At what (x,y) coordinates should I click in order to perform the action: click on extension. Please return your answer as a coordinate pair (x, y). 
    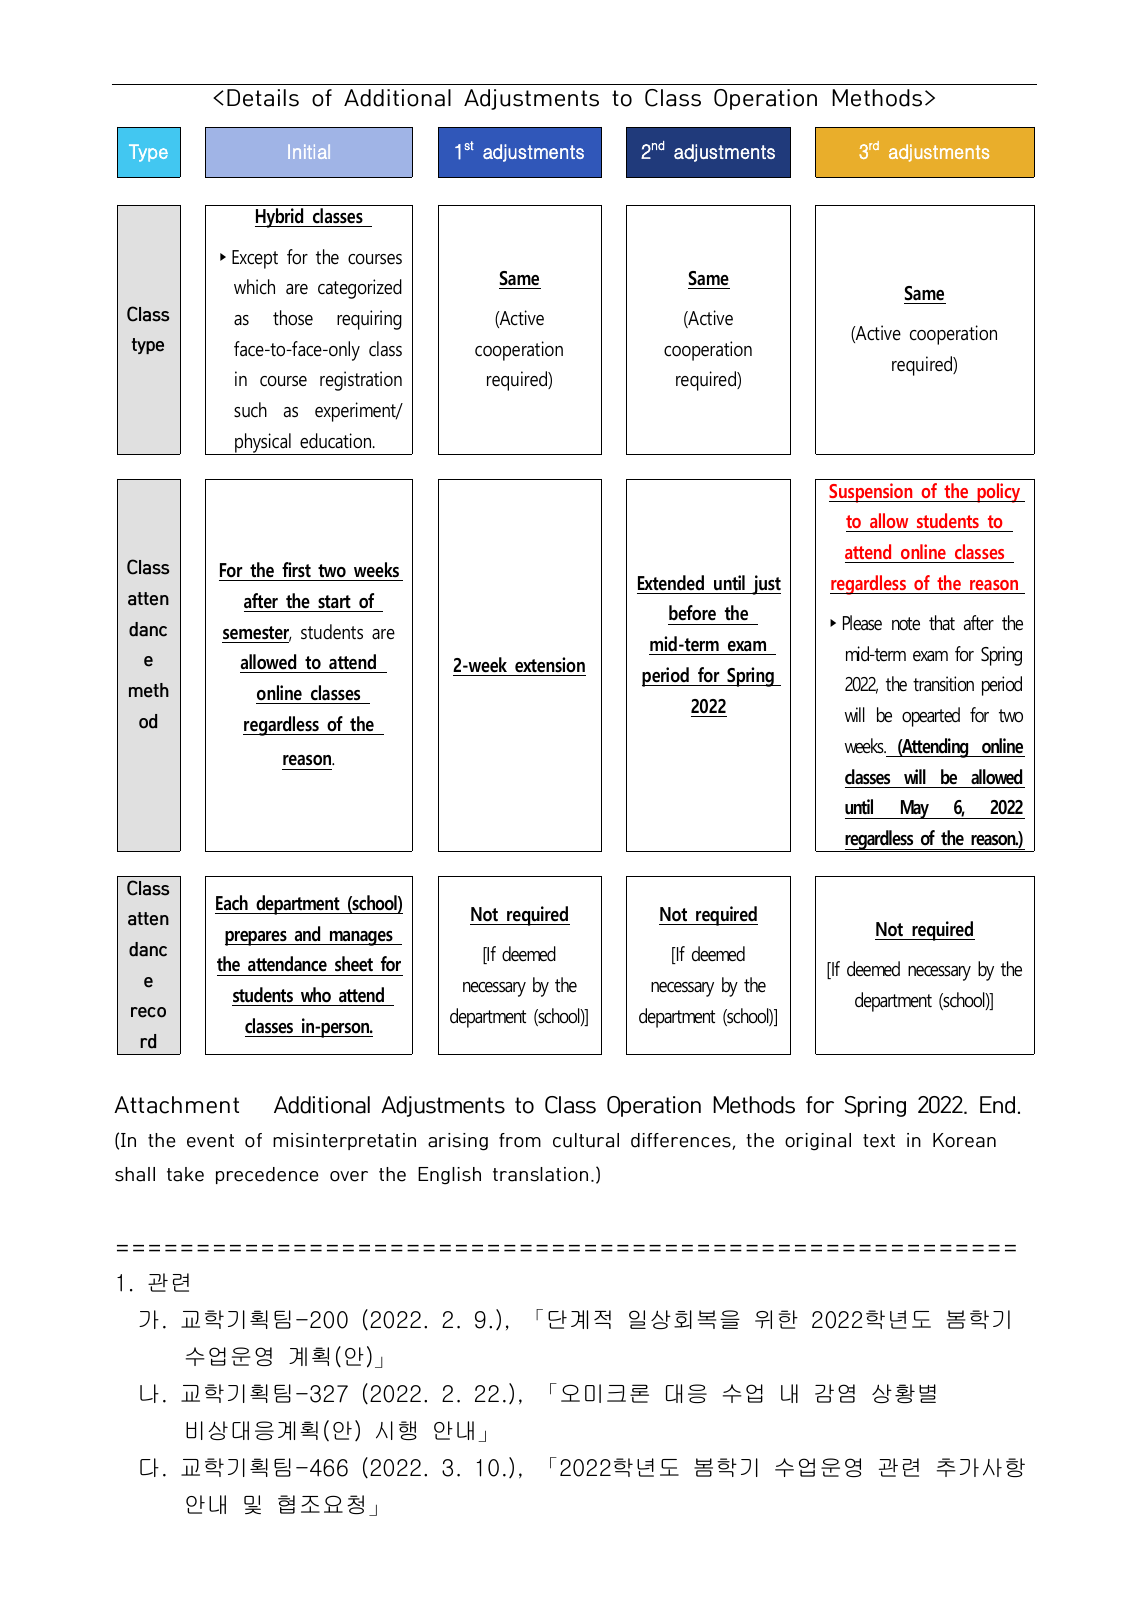
    Looking at the image, I should click on (550, 665).
